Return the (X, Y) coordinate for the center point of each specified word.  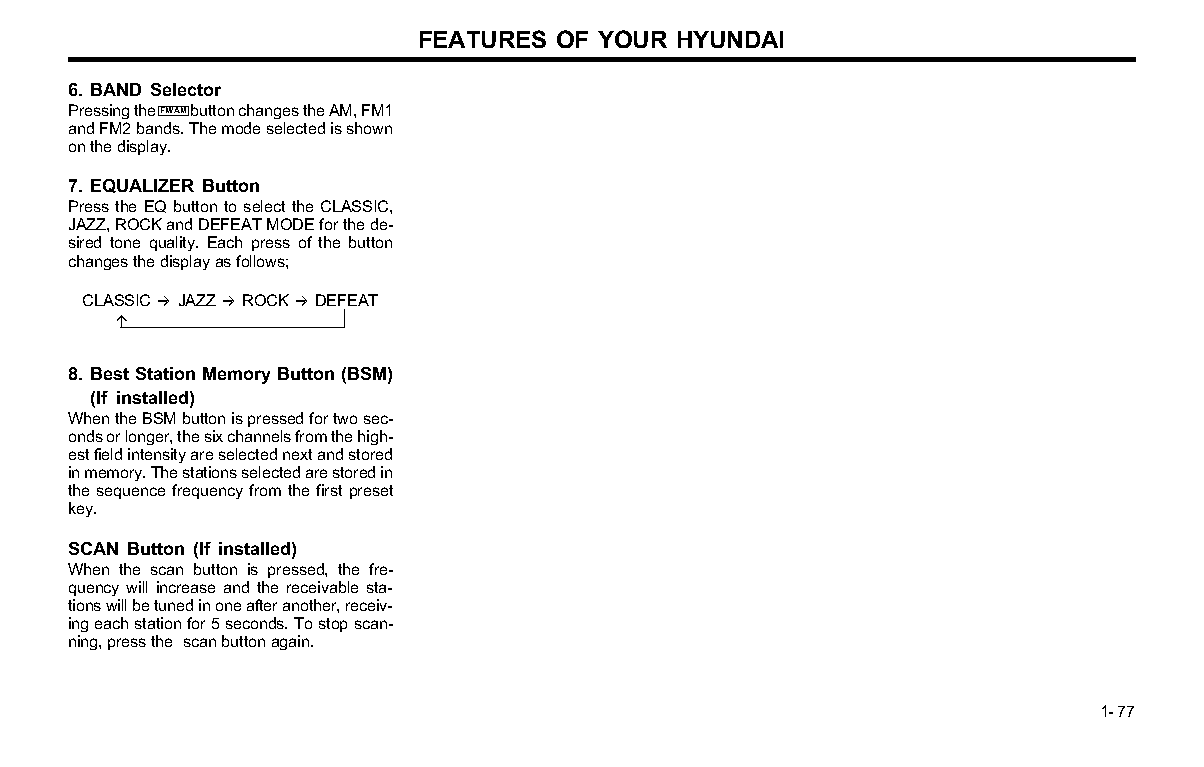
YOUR (632, 39)
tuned (173, 605)
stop (333, 625)
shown (369, 128)
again (292, 642)
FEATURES (483, 39)
